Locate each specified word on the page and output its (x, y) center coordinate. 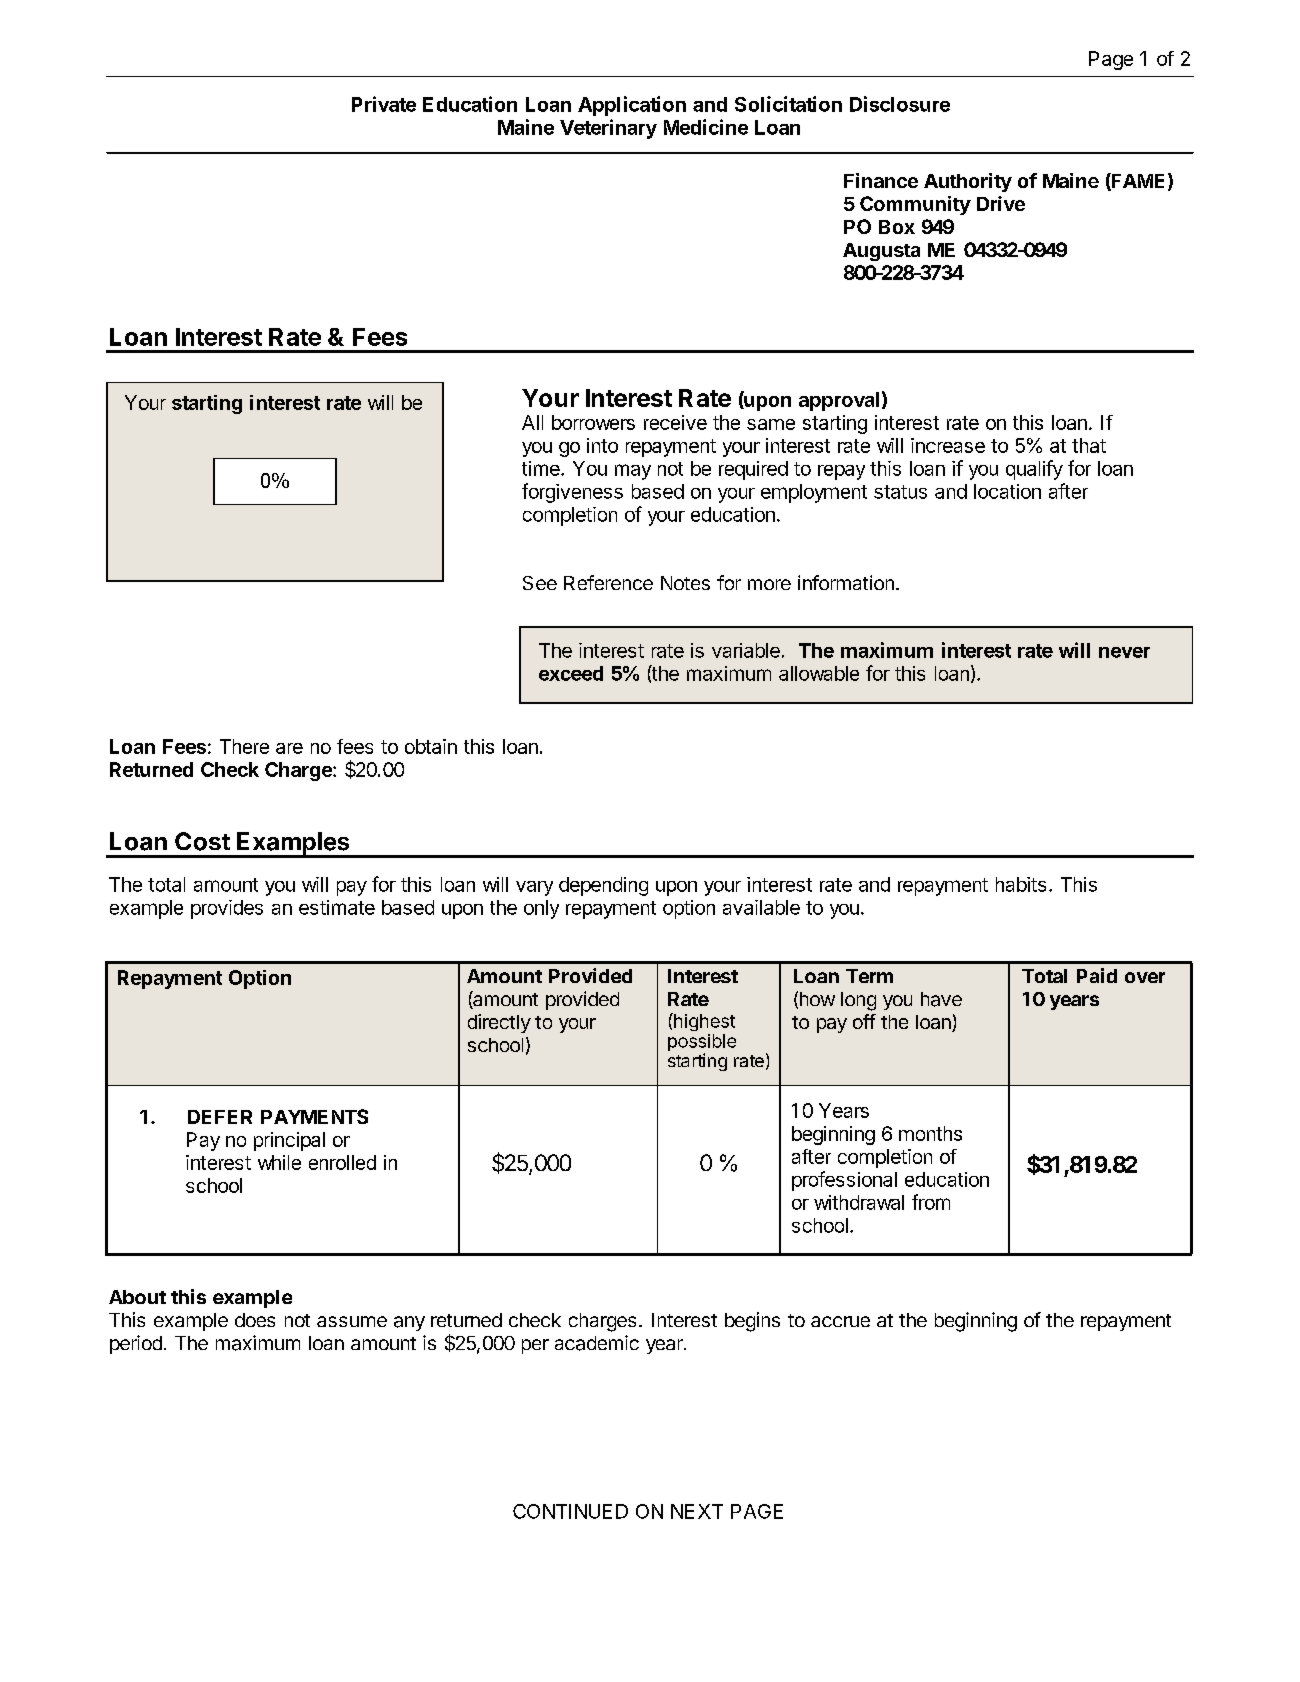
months (930, 1133)
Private (384, 104)
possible (702, 1044)
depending (603, 886)
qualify (1034, 470)
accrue (840, 1321)
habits (1021, 884)
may (633, 472)
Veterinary (608, 129)
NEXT (697, 1511)
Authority (968, 182)
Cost (202, 841)
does (255, 1320)
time (542, 468)
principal (289, 1141)
